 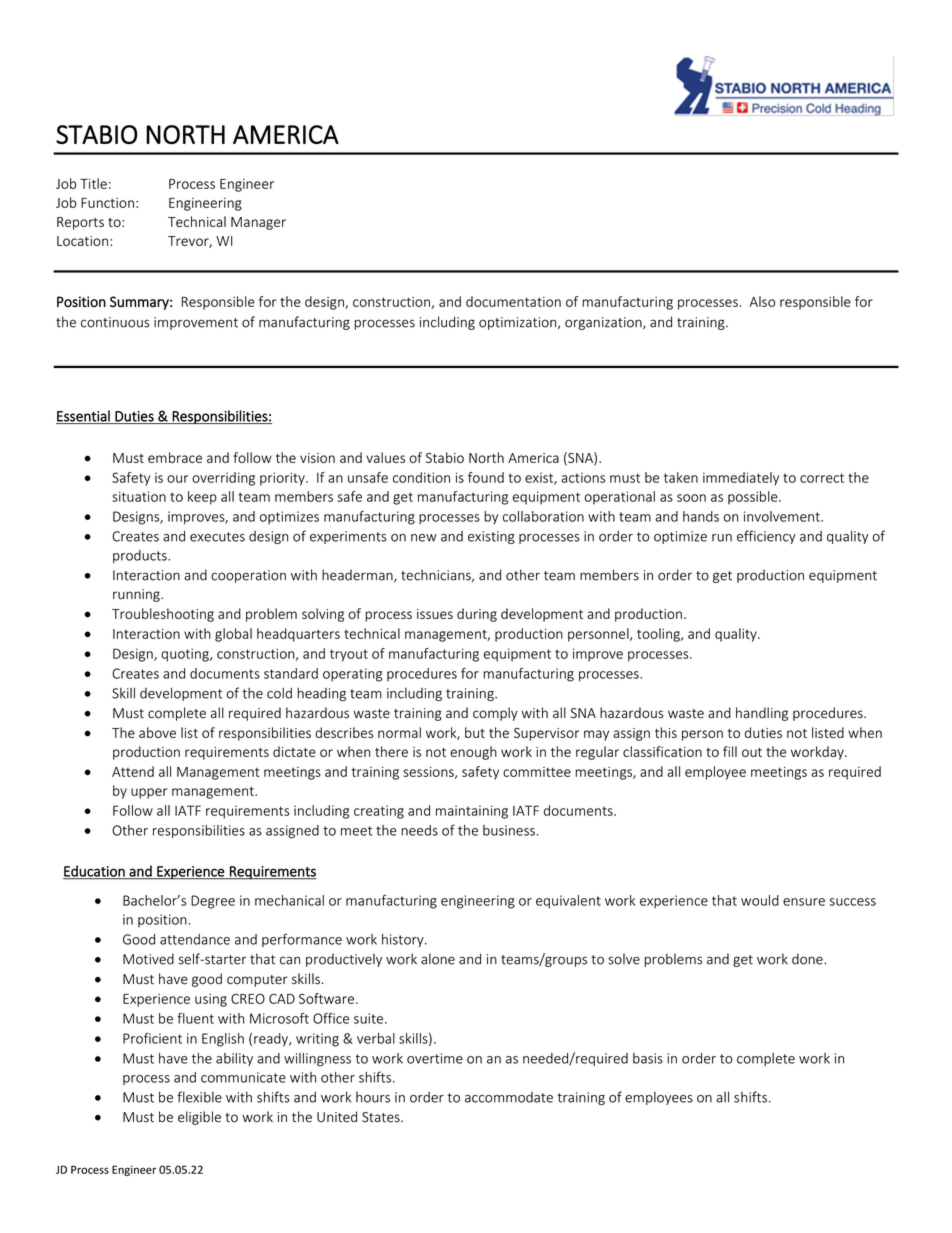 I want to click on keep, so click(x=202, y=498).
